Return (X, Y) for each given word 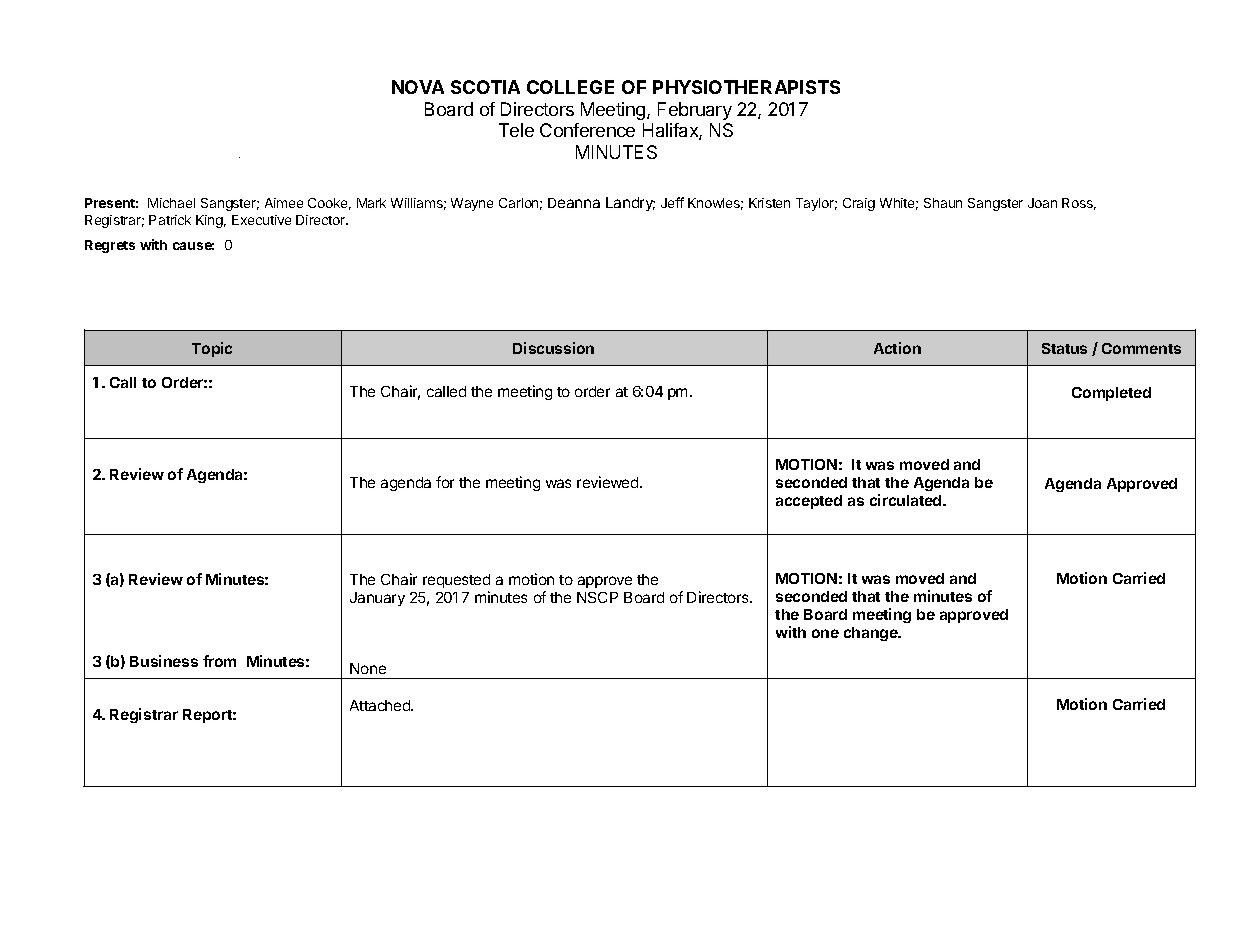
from (219, 661)
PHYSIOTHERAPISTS (746, 87)
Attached (381, 705)
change (872, 634)
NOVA (418, 87)
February (695, 111)
